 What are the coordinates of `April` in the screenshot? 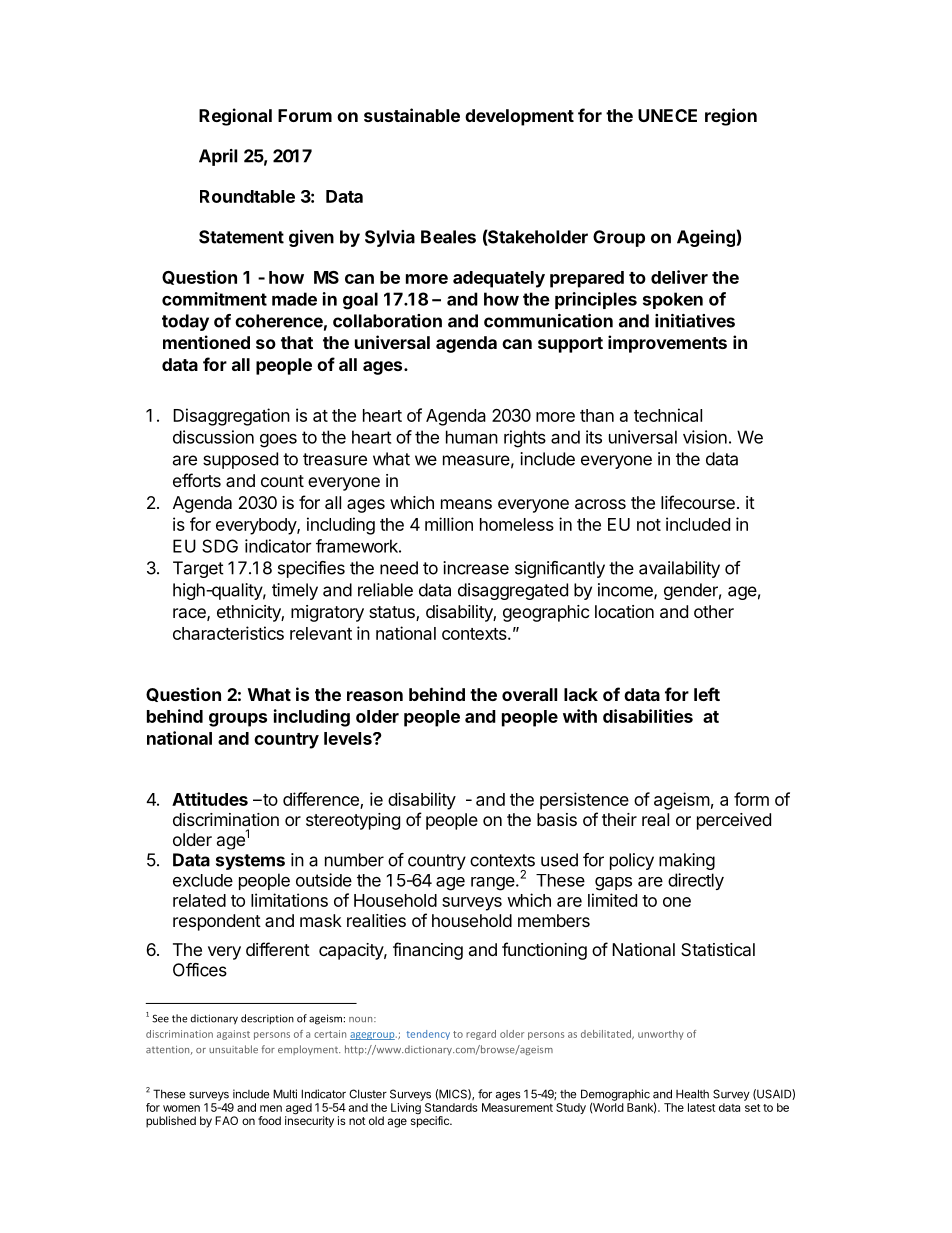 It's located at (218, 157).
